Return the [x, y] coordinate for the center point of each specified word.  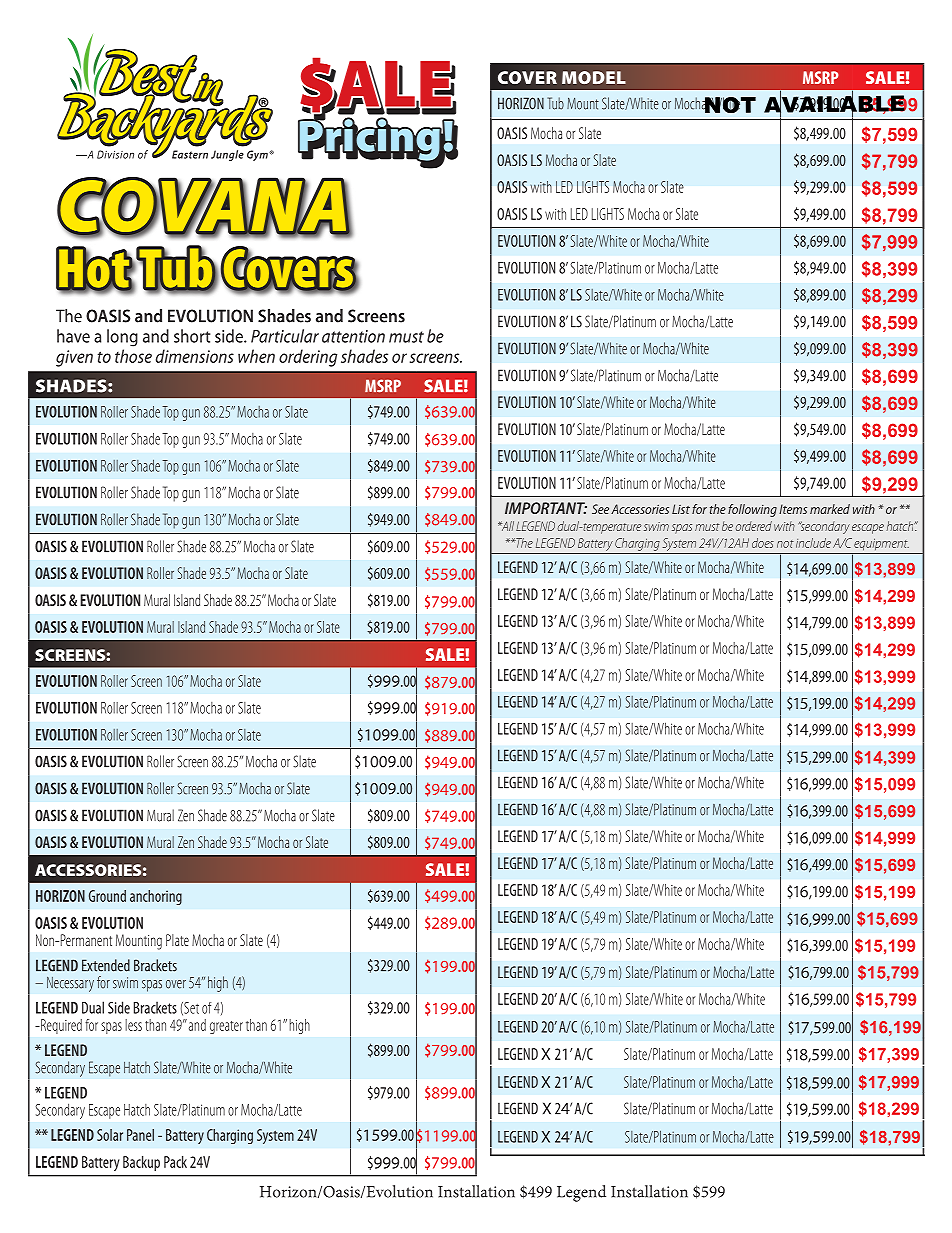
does [763, 543]
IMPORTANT [546, 508]
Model [594, 77]
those [133, 356]
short [192, 336]
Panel [140, 1135]
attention [353, 336]
